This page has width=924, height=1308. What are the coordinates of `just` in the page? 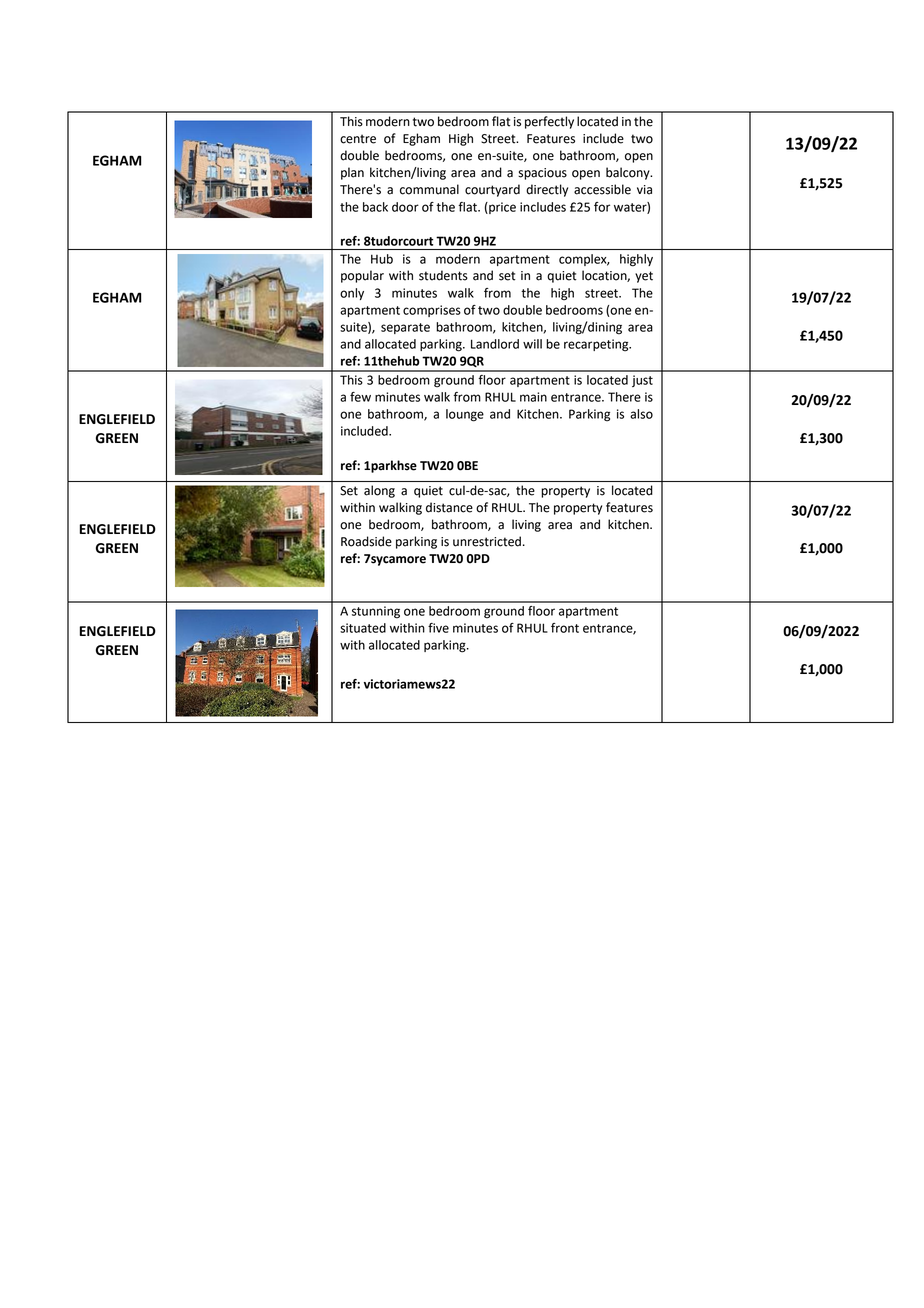 It's located at (642, 381).
